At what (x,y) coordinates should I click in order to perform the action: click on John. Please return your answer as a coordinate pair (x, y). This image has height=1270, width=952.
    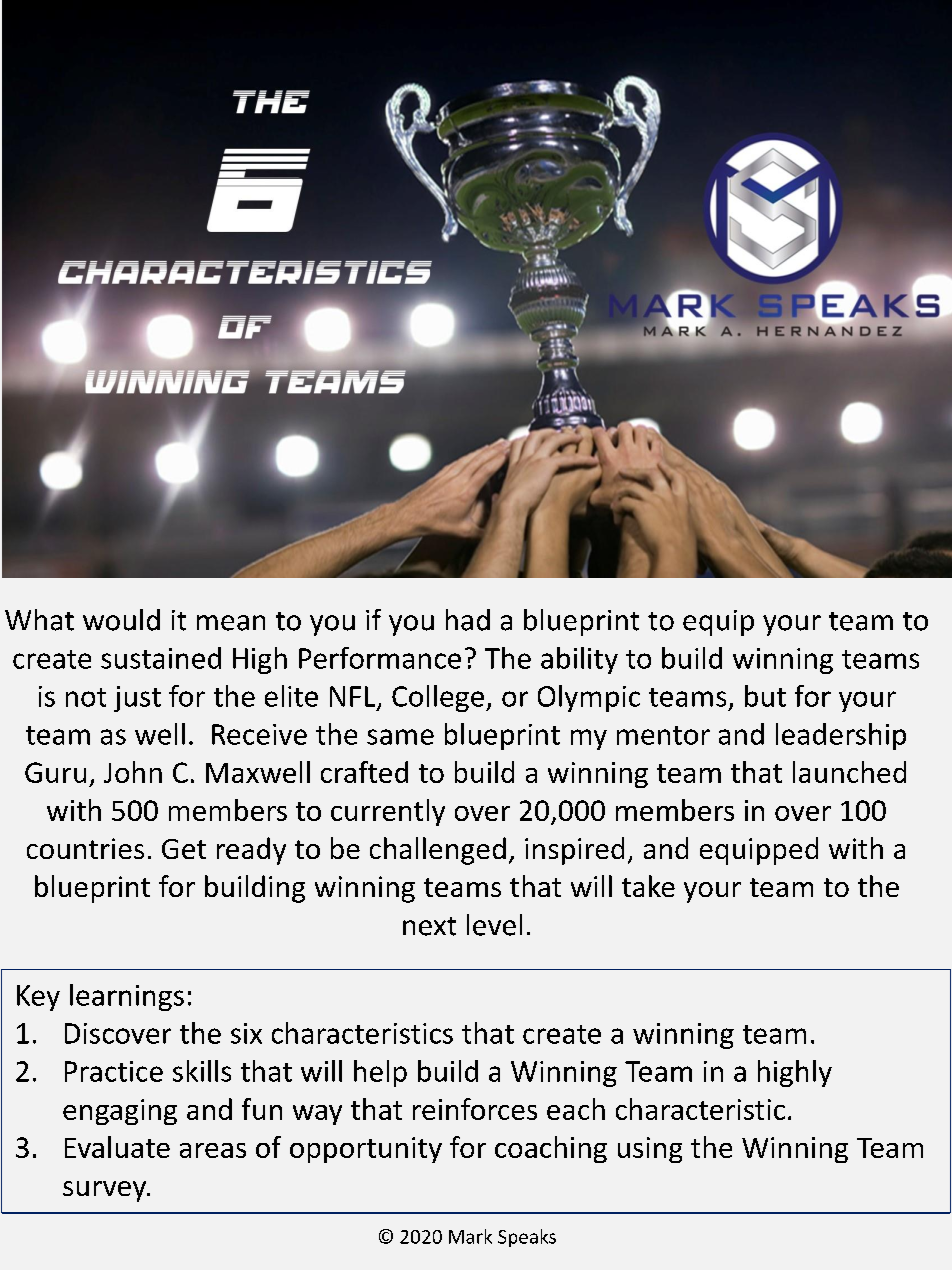
    Looking at the image, I should click on (133, 772).
